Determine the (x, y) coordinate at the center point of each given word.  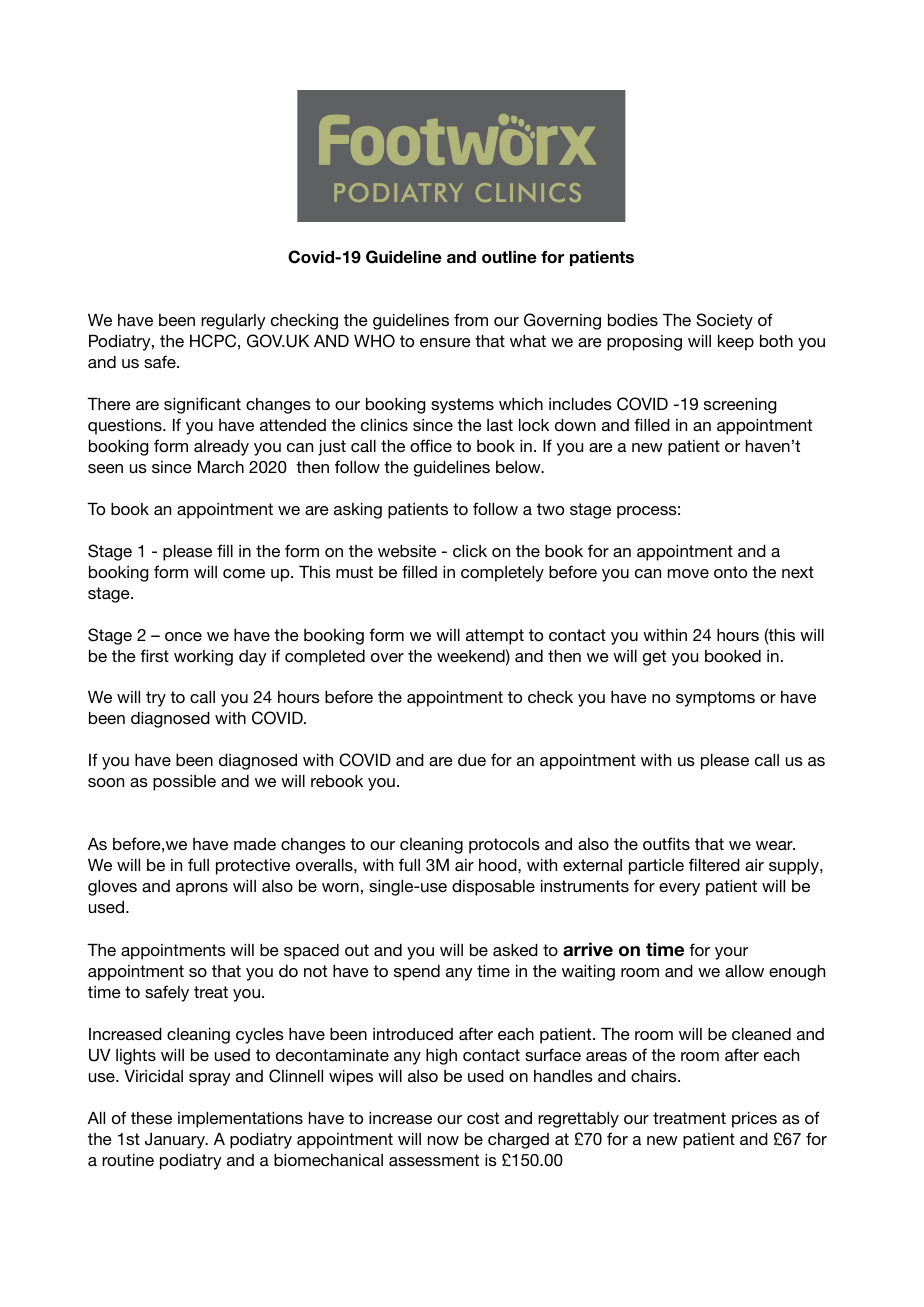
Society (724, 321)
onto (730, 572)
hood (499, 865)
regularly (233, 322)
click (470, 551)
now (443, 1140)
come (244, 573)
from (471, 319)
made (255, 844)
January (176, 1141)
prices (754, 1120)
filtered (714, 864)
